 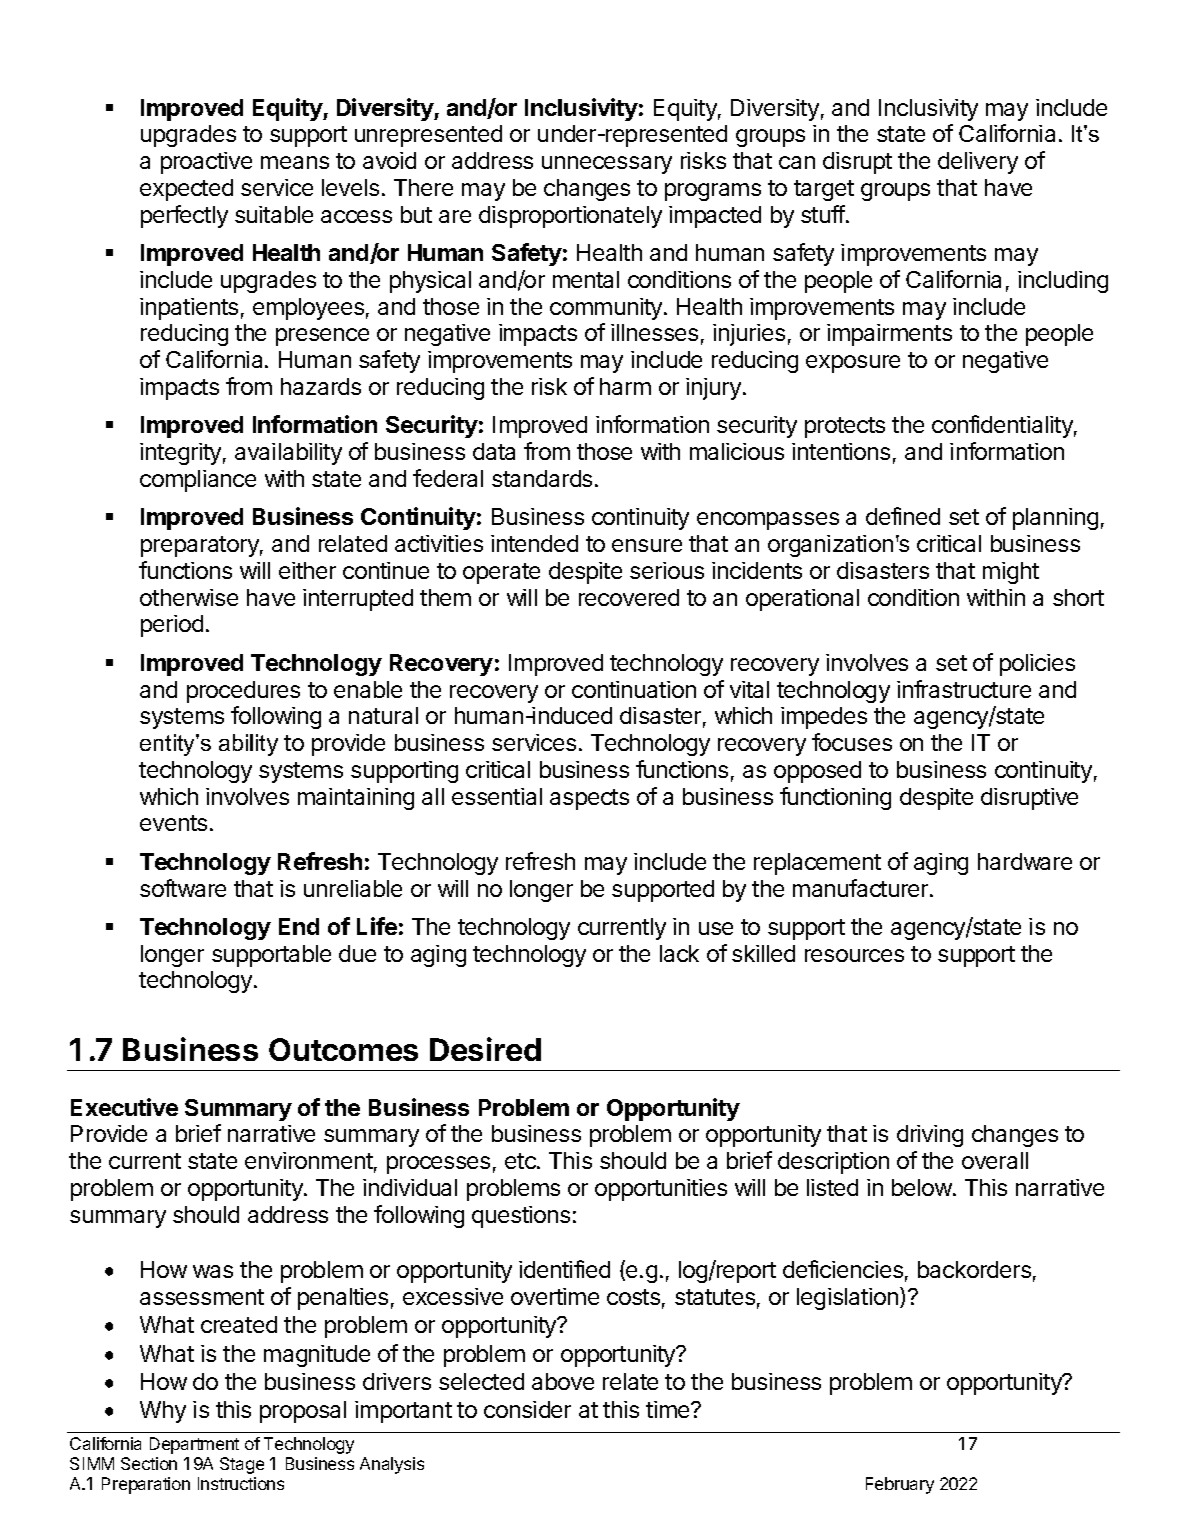 What do you see at coordinates (978, 163) in the screenshot?
I see `delivery` at bounding box center [978, 163].
